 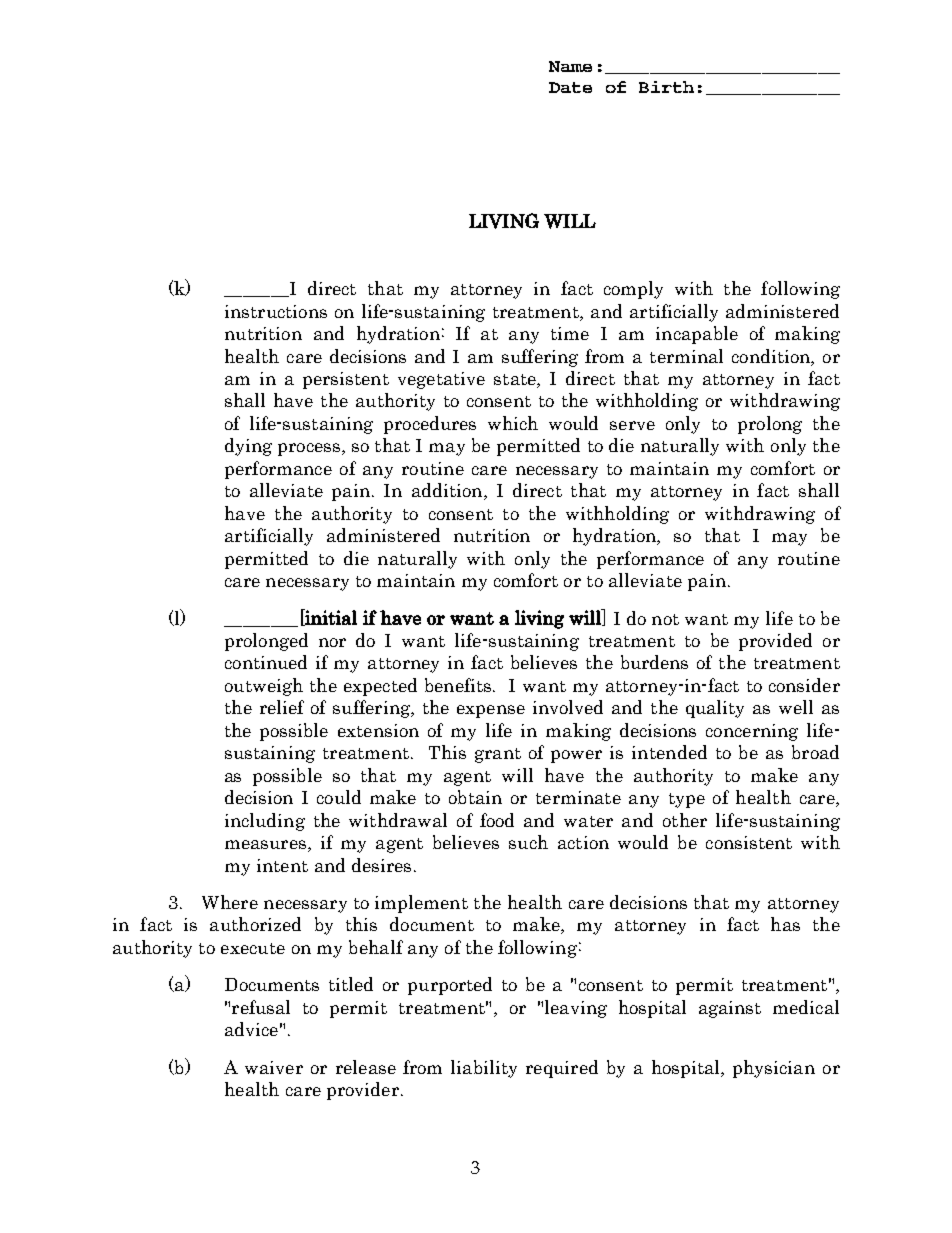 What do you see at coordinates (309, 449) in the screenshot?
I see `process` at bounding box center [309, 449].
